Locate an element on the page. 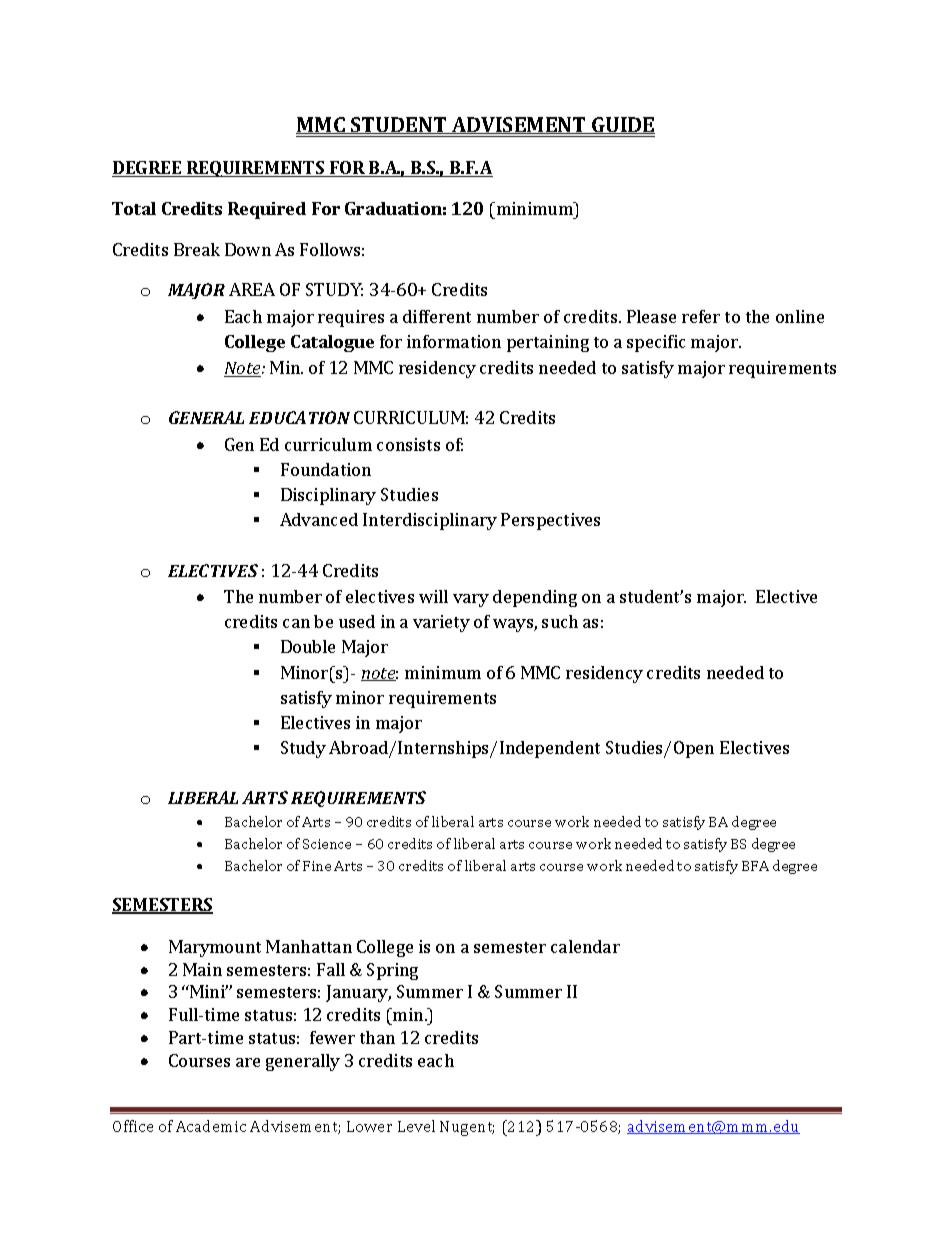 The image size is (952, 1233). Level is located at coordinates (416, 1126).
